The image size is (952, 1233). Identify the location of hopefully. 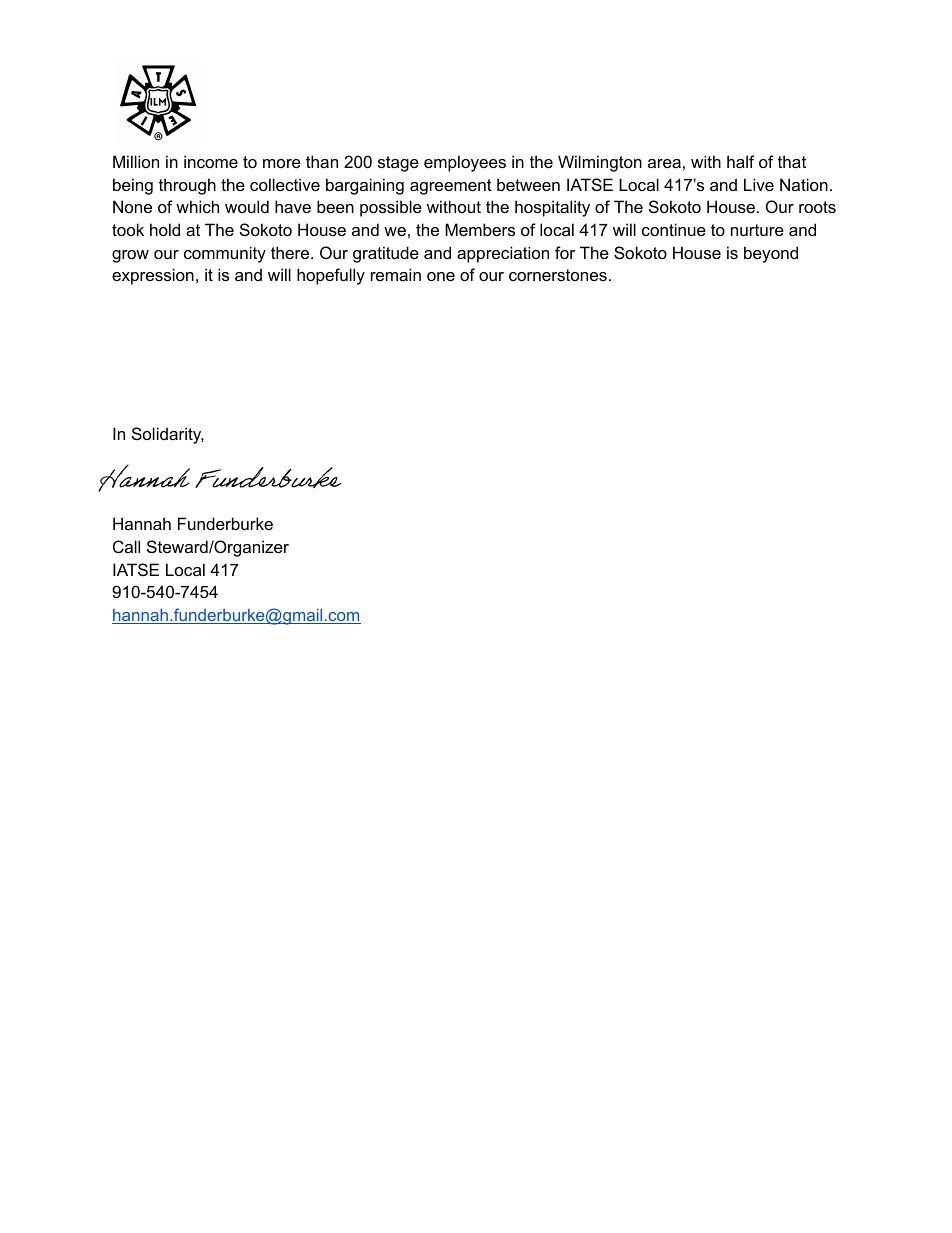
(331, 276).
